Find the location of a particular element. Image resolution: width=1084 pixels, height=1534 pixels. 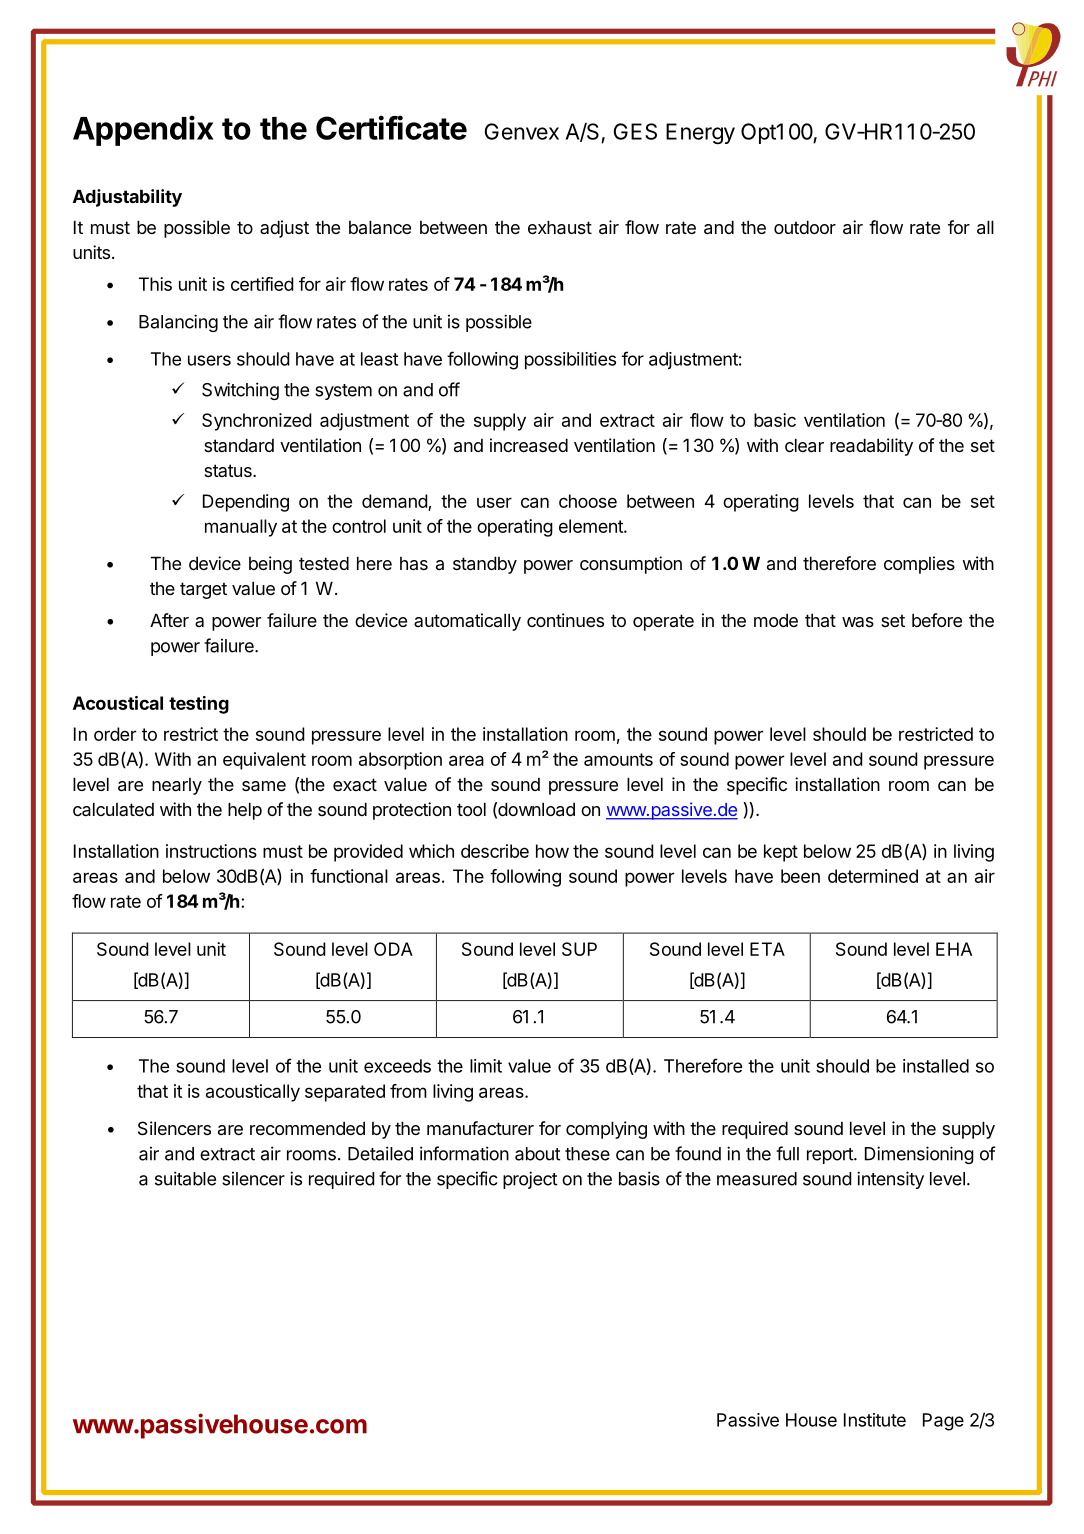

limit is located at coordinates (486, 1066).
